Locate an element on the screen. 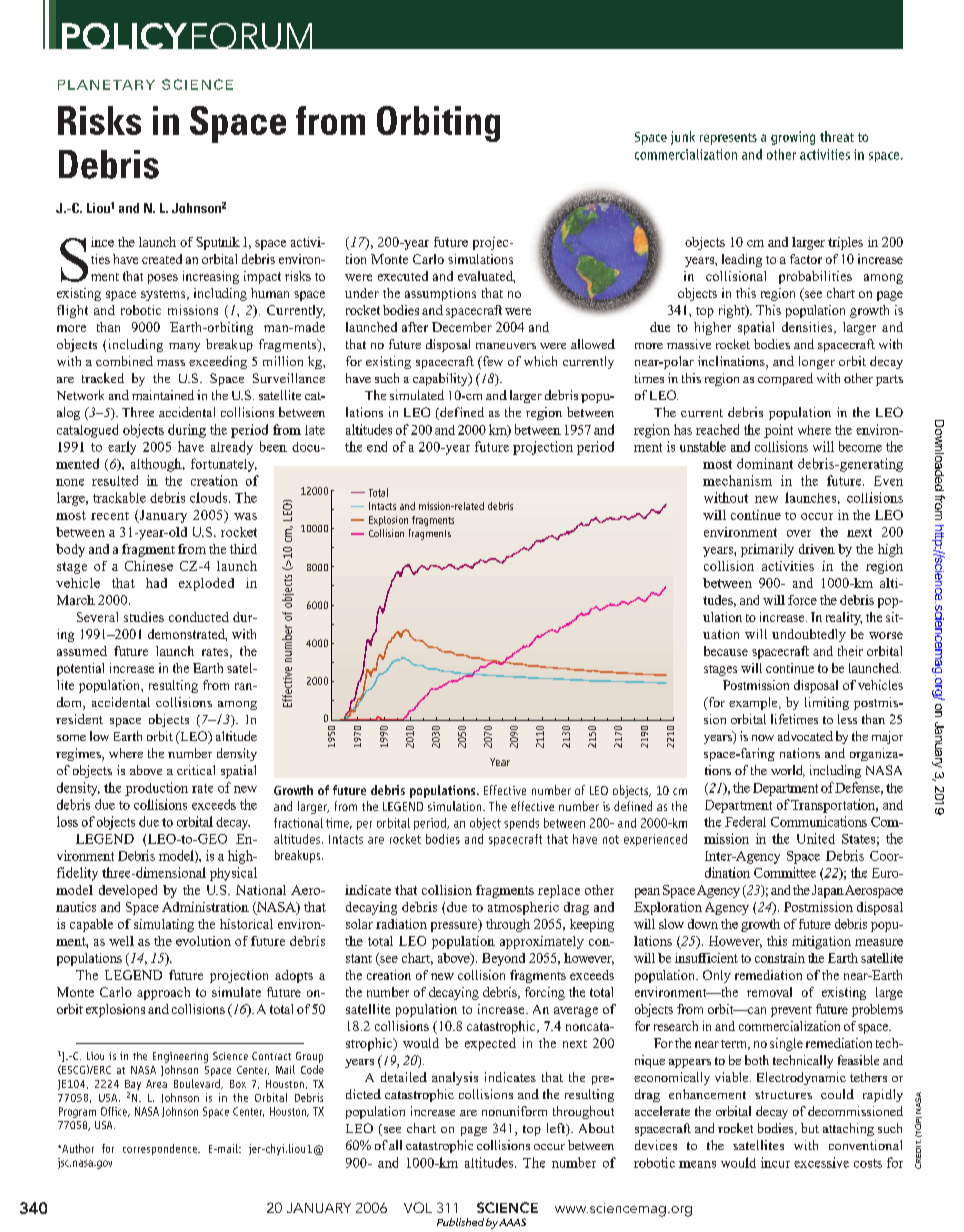 Image resolution: width=964 pixels, height=1232 pixels. dominant is located at coordinates (765, 463).
